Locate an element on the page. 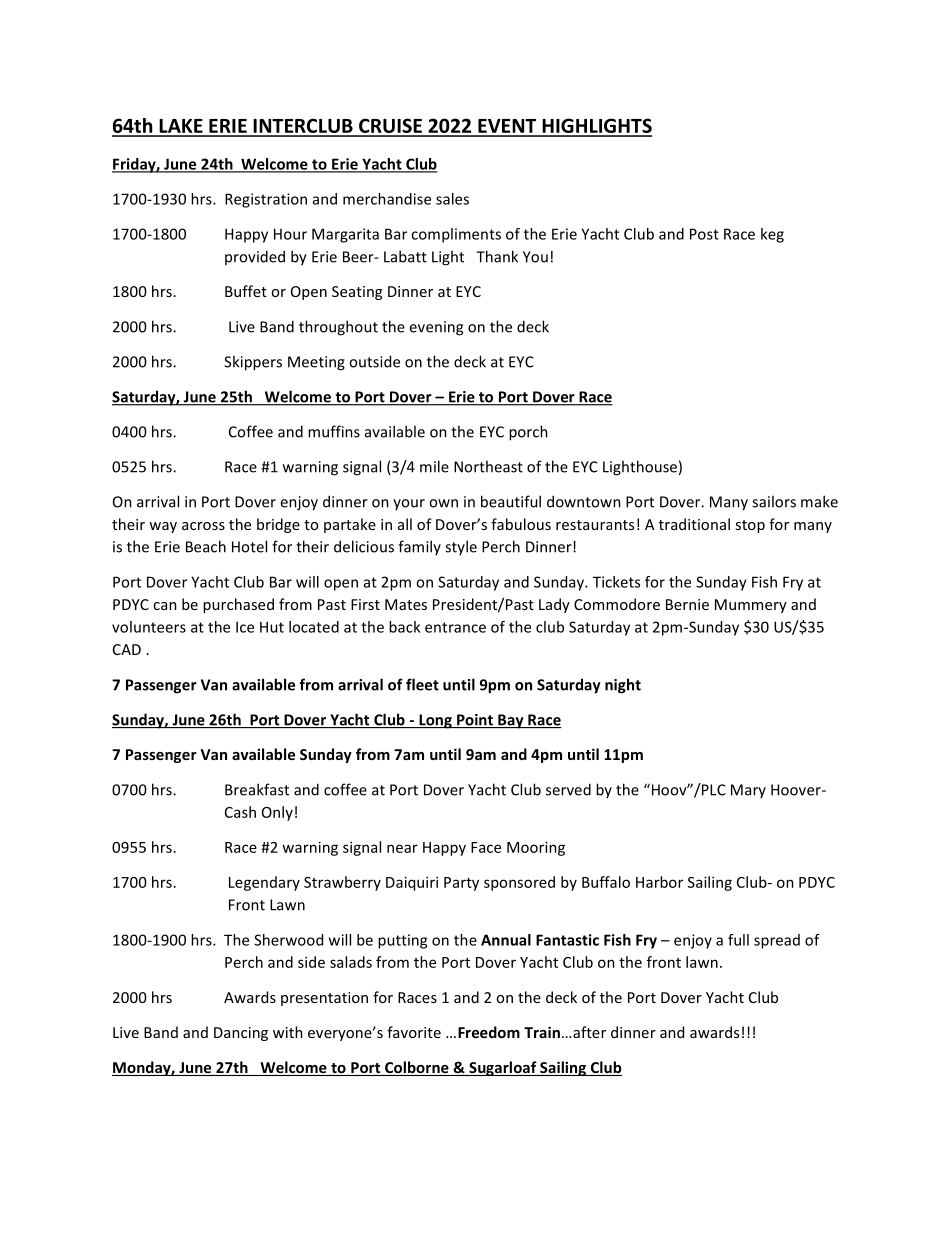  full is located at coordinates (738, 940).
